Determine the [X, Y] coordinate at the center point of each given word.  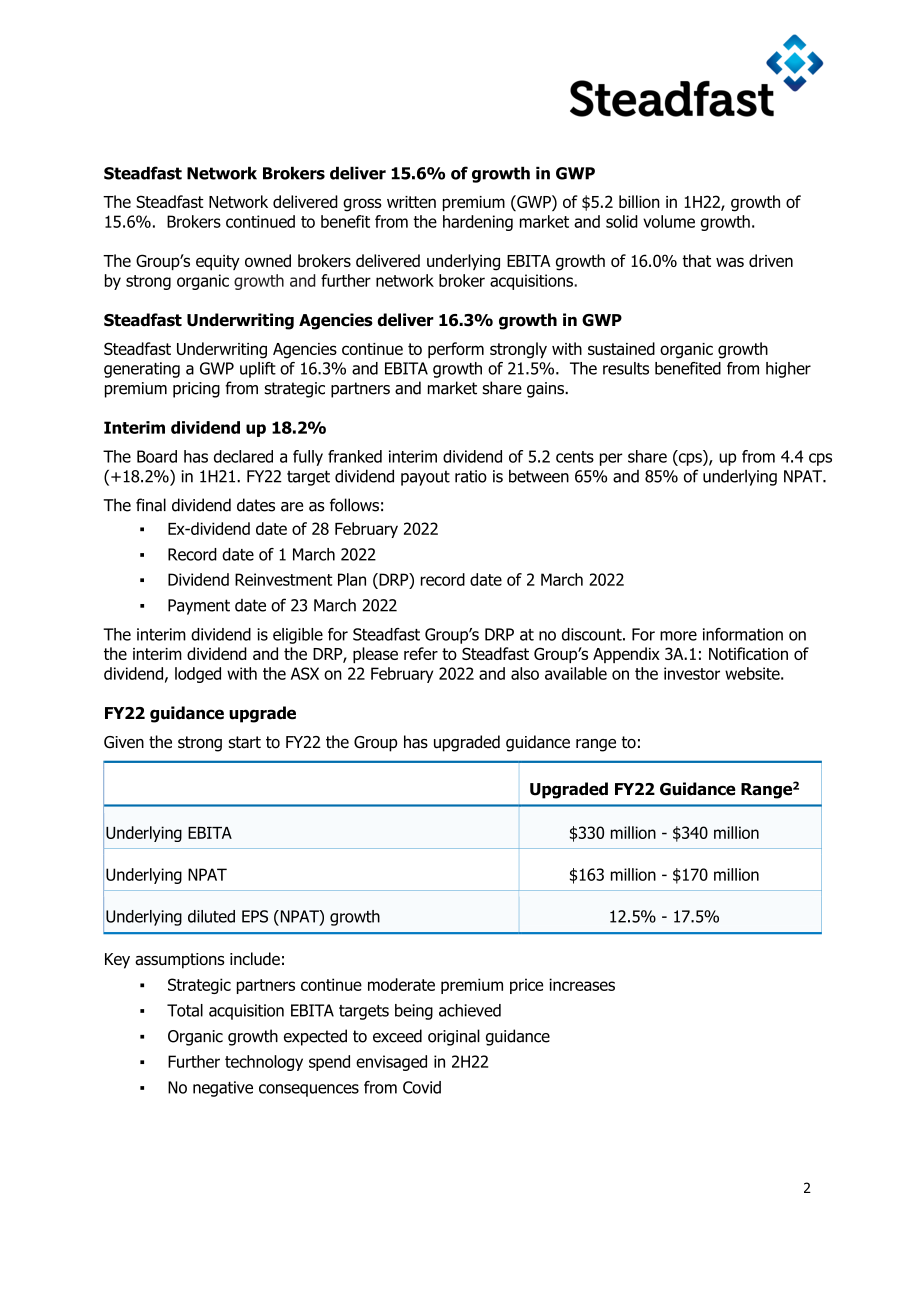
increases [582, 984]
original [454, 1037]
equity [218, 262]
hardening [478, 223]
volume [669, 221]
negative [223, 1089]
